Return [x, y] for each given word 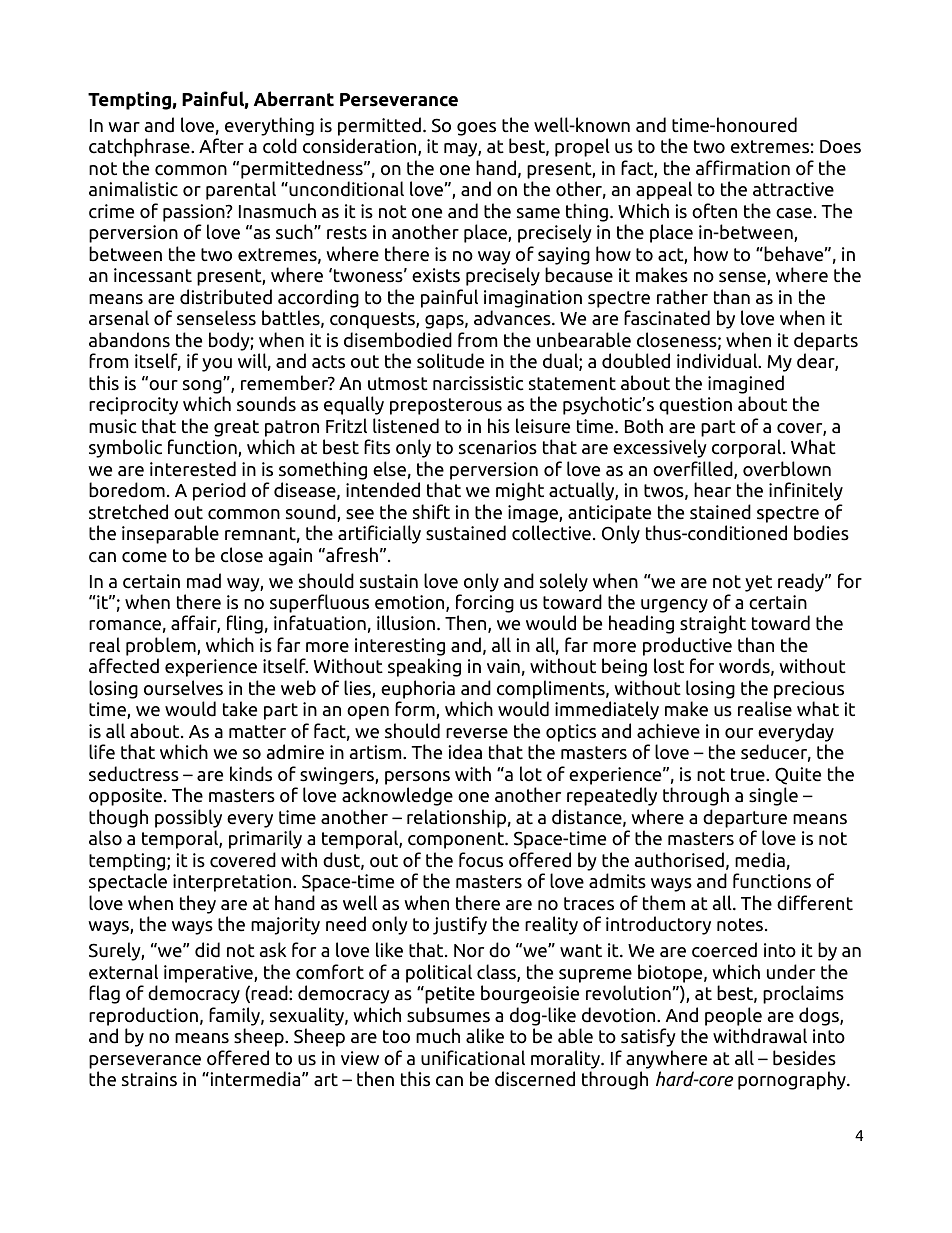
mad [204, 581]
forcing [485, 603]
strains [149, 1079]
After [221, 146]
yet [758, 583]
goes [476, 129]
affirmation [743, 168]
